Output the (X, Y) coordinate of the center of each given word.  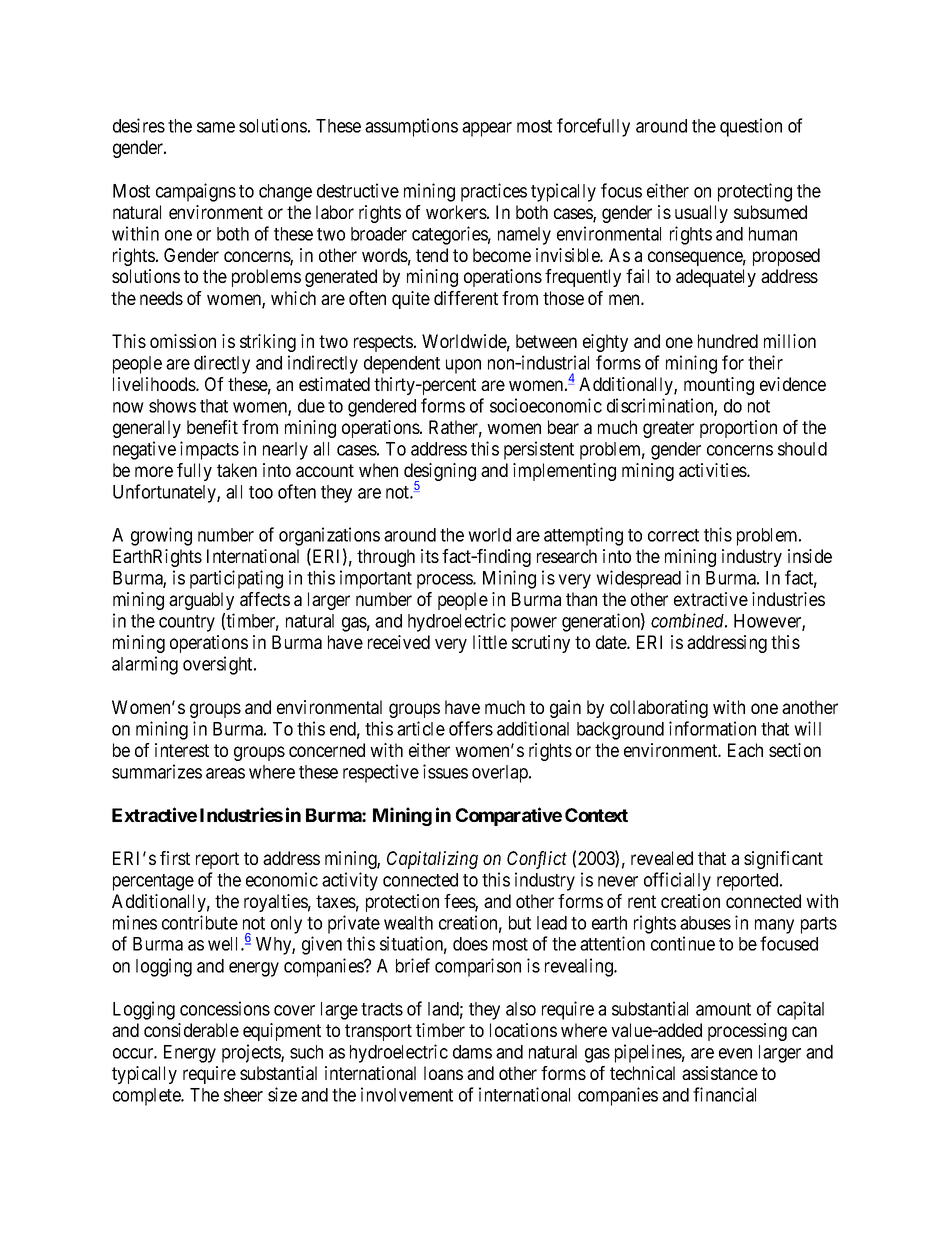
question (751, 127)
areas (225, 773)
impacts (209, 450)
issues (445, 771)
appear (487, 129)
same (216, 127)
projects (252, 1053)
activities (713, 470)
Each (745, 750)
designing (440, 473)
